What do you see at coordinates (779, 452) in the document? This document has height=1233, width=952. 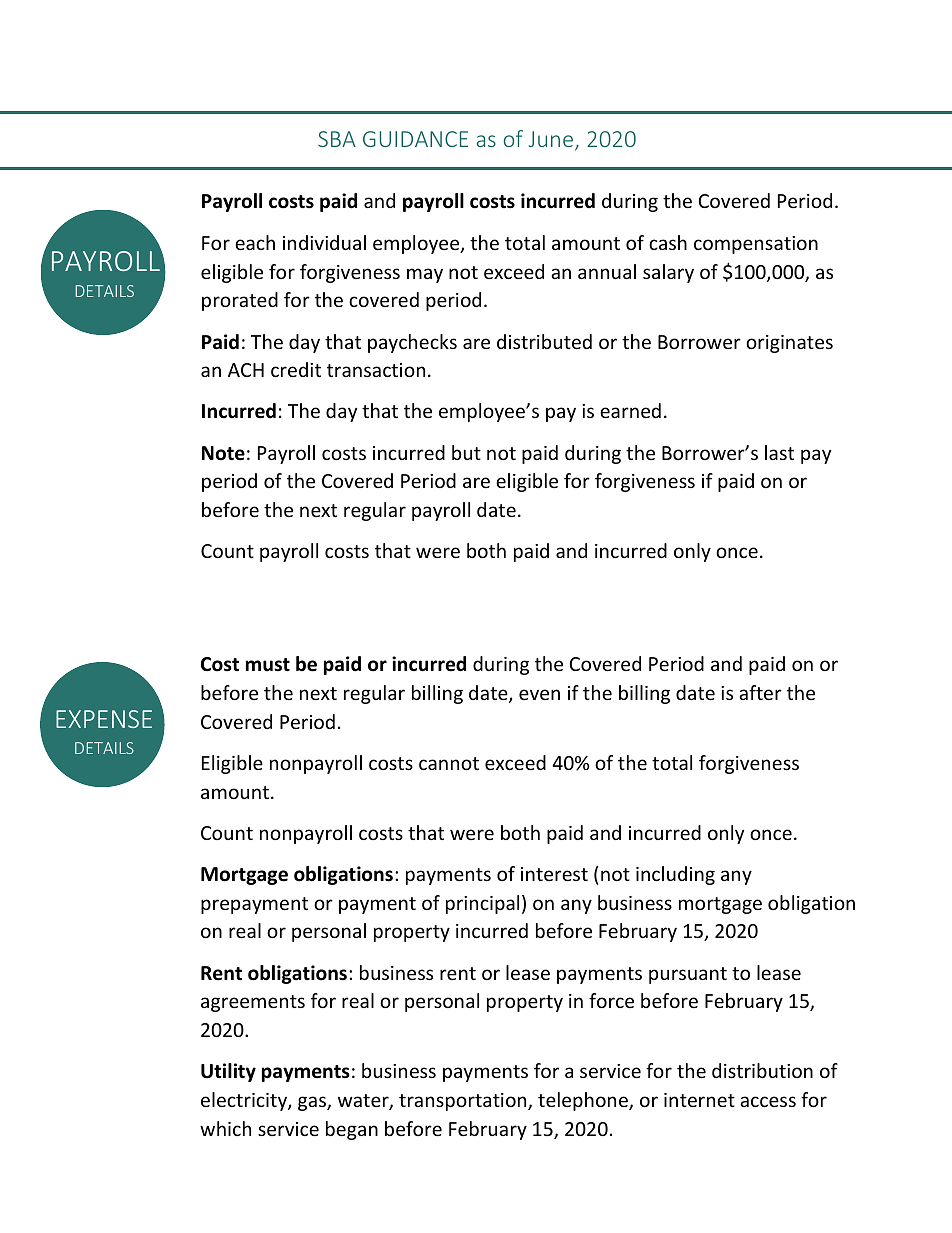 I see `last` at bounding box center [779, 452].
